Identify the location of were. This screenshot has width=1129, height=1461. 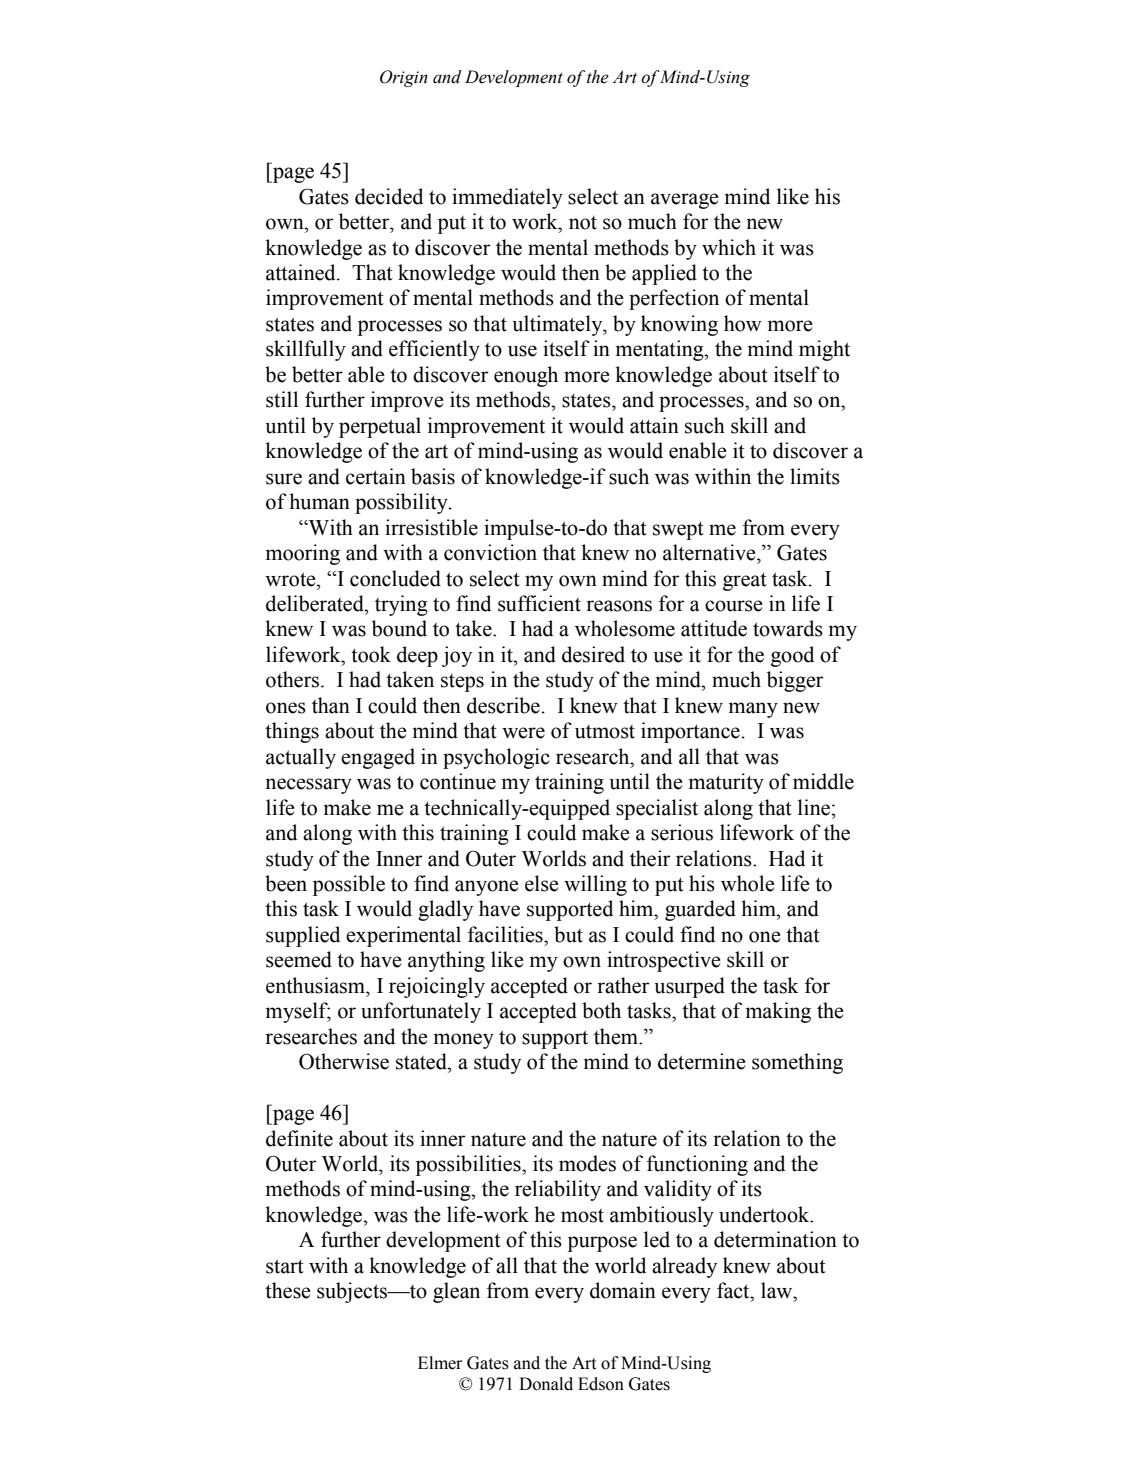
(523, 733).
